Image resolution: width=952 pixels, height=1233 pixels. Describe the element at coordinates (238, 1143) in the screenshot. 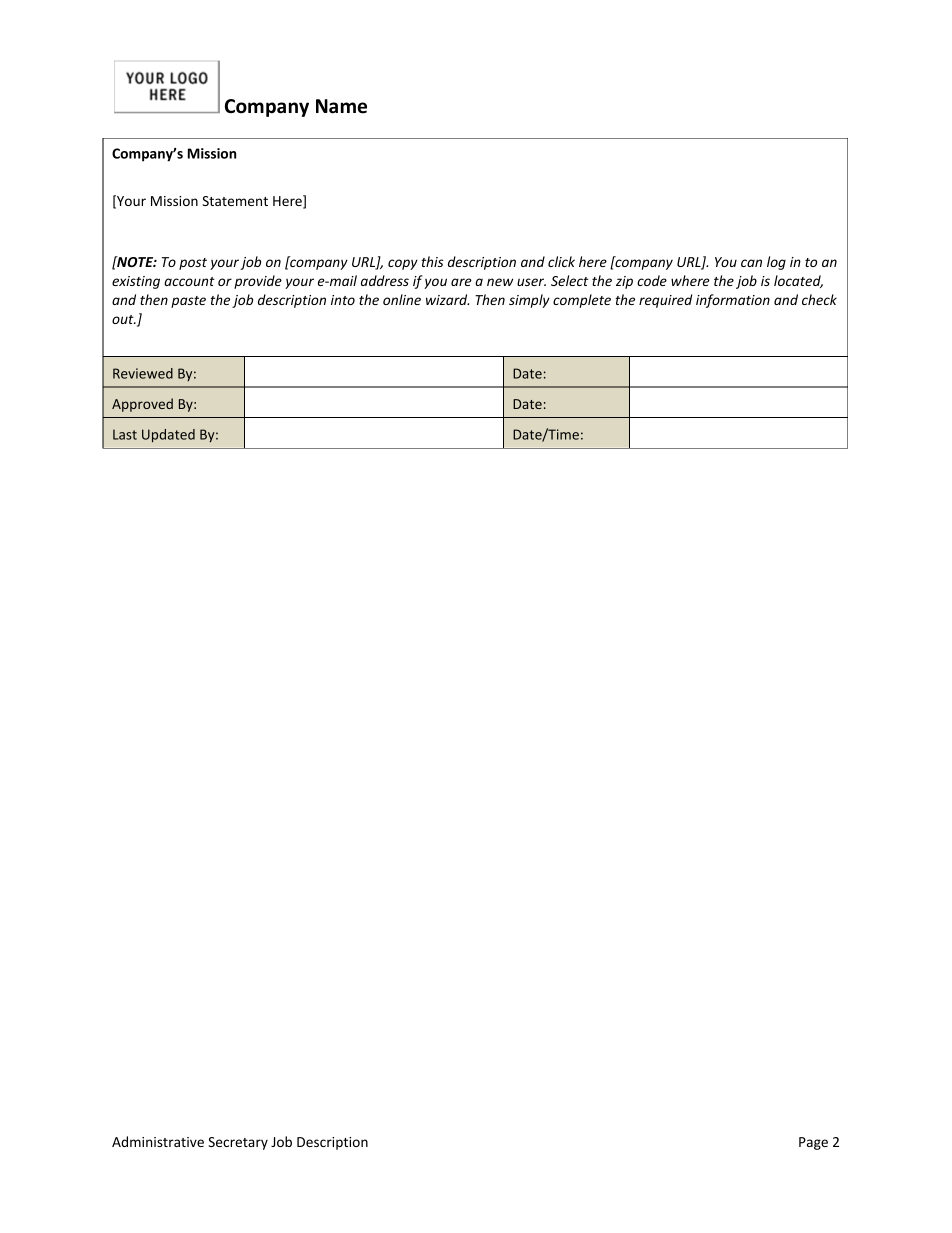

I see `Secretary` at that location.
